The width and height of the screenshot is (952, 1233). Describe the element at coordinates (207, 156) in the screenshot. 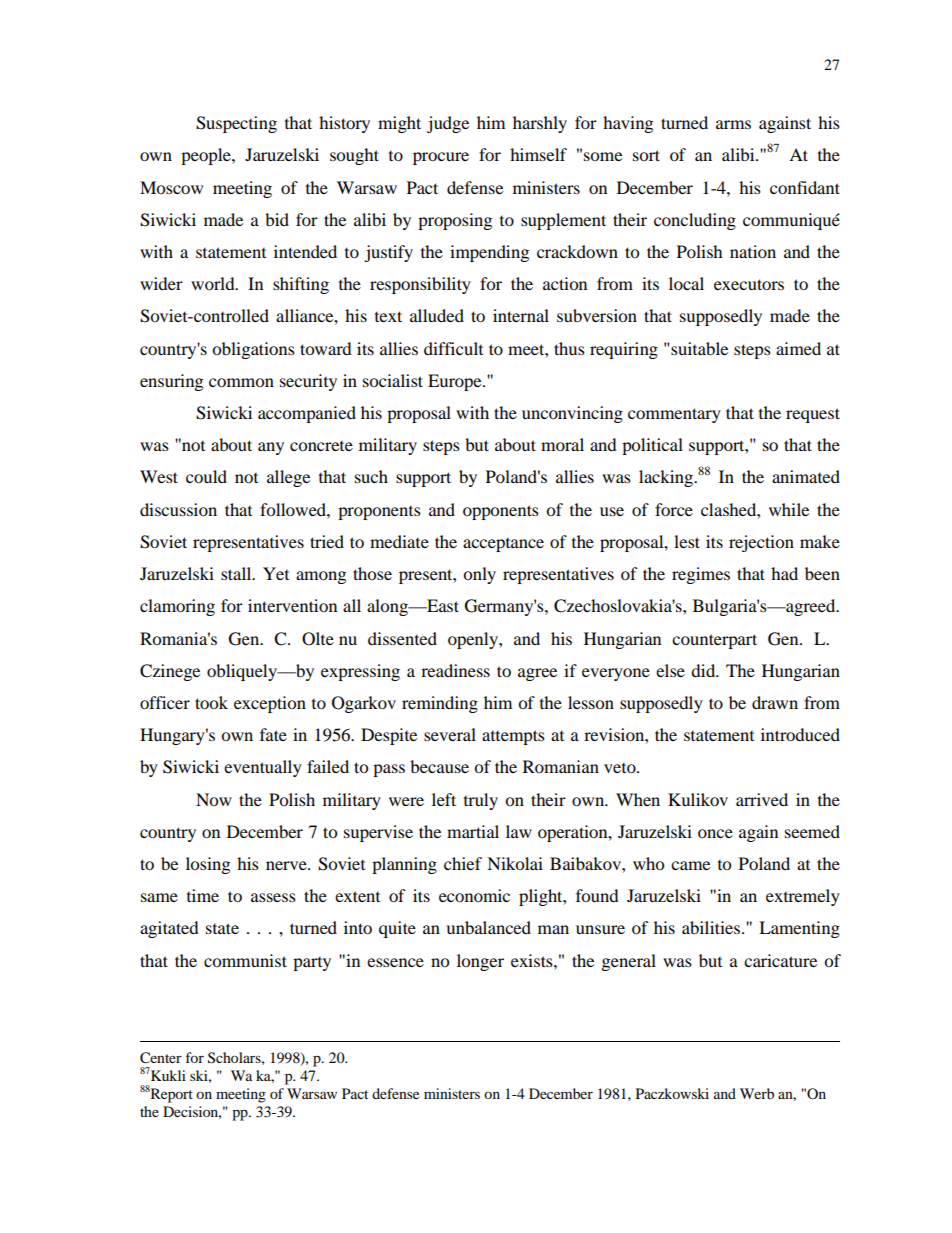

I see `people` at that location.
